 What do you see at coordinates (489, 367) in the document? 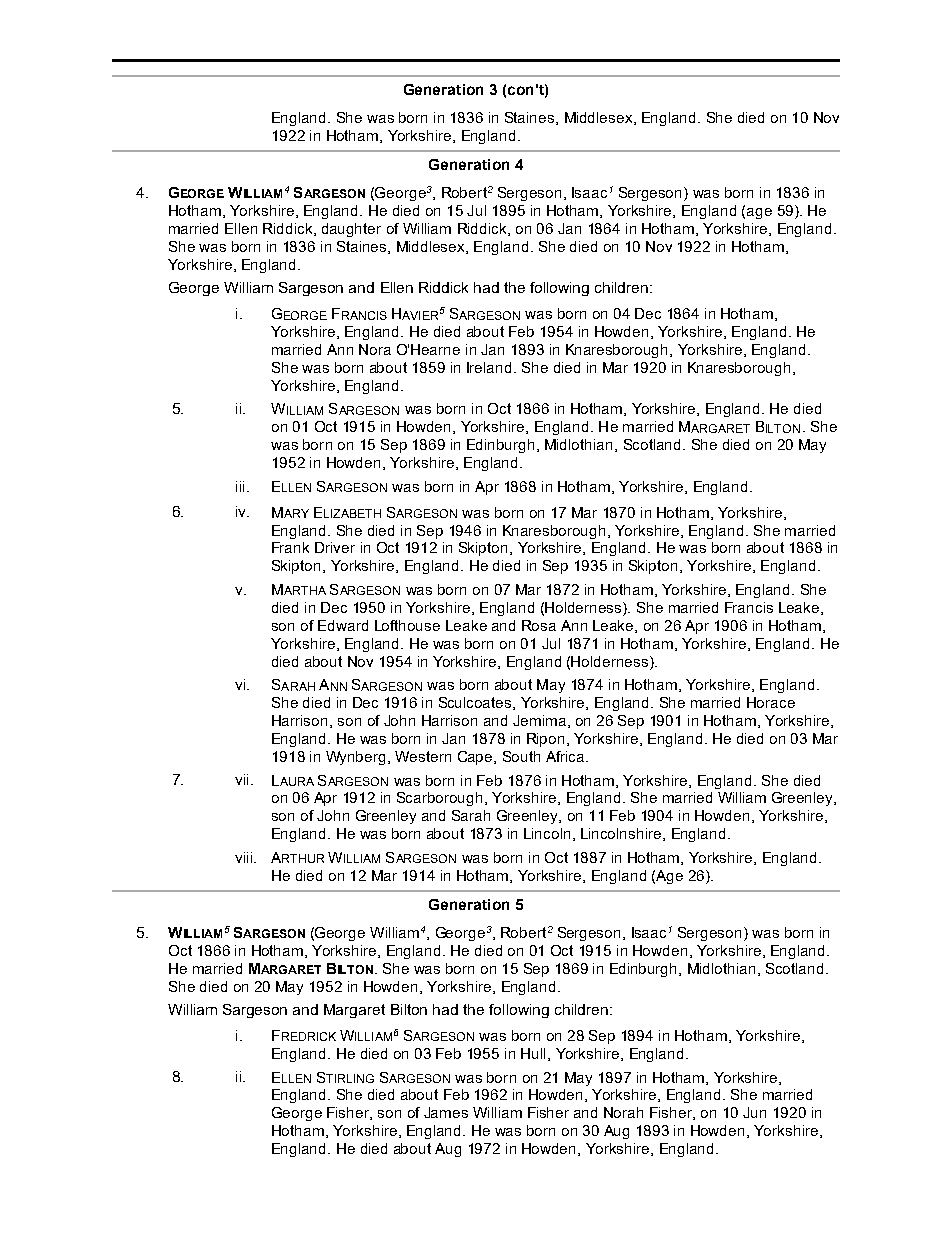
I see `Ireland` at bounding box center [489, 367].
